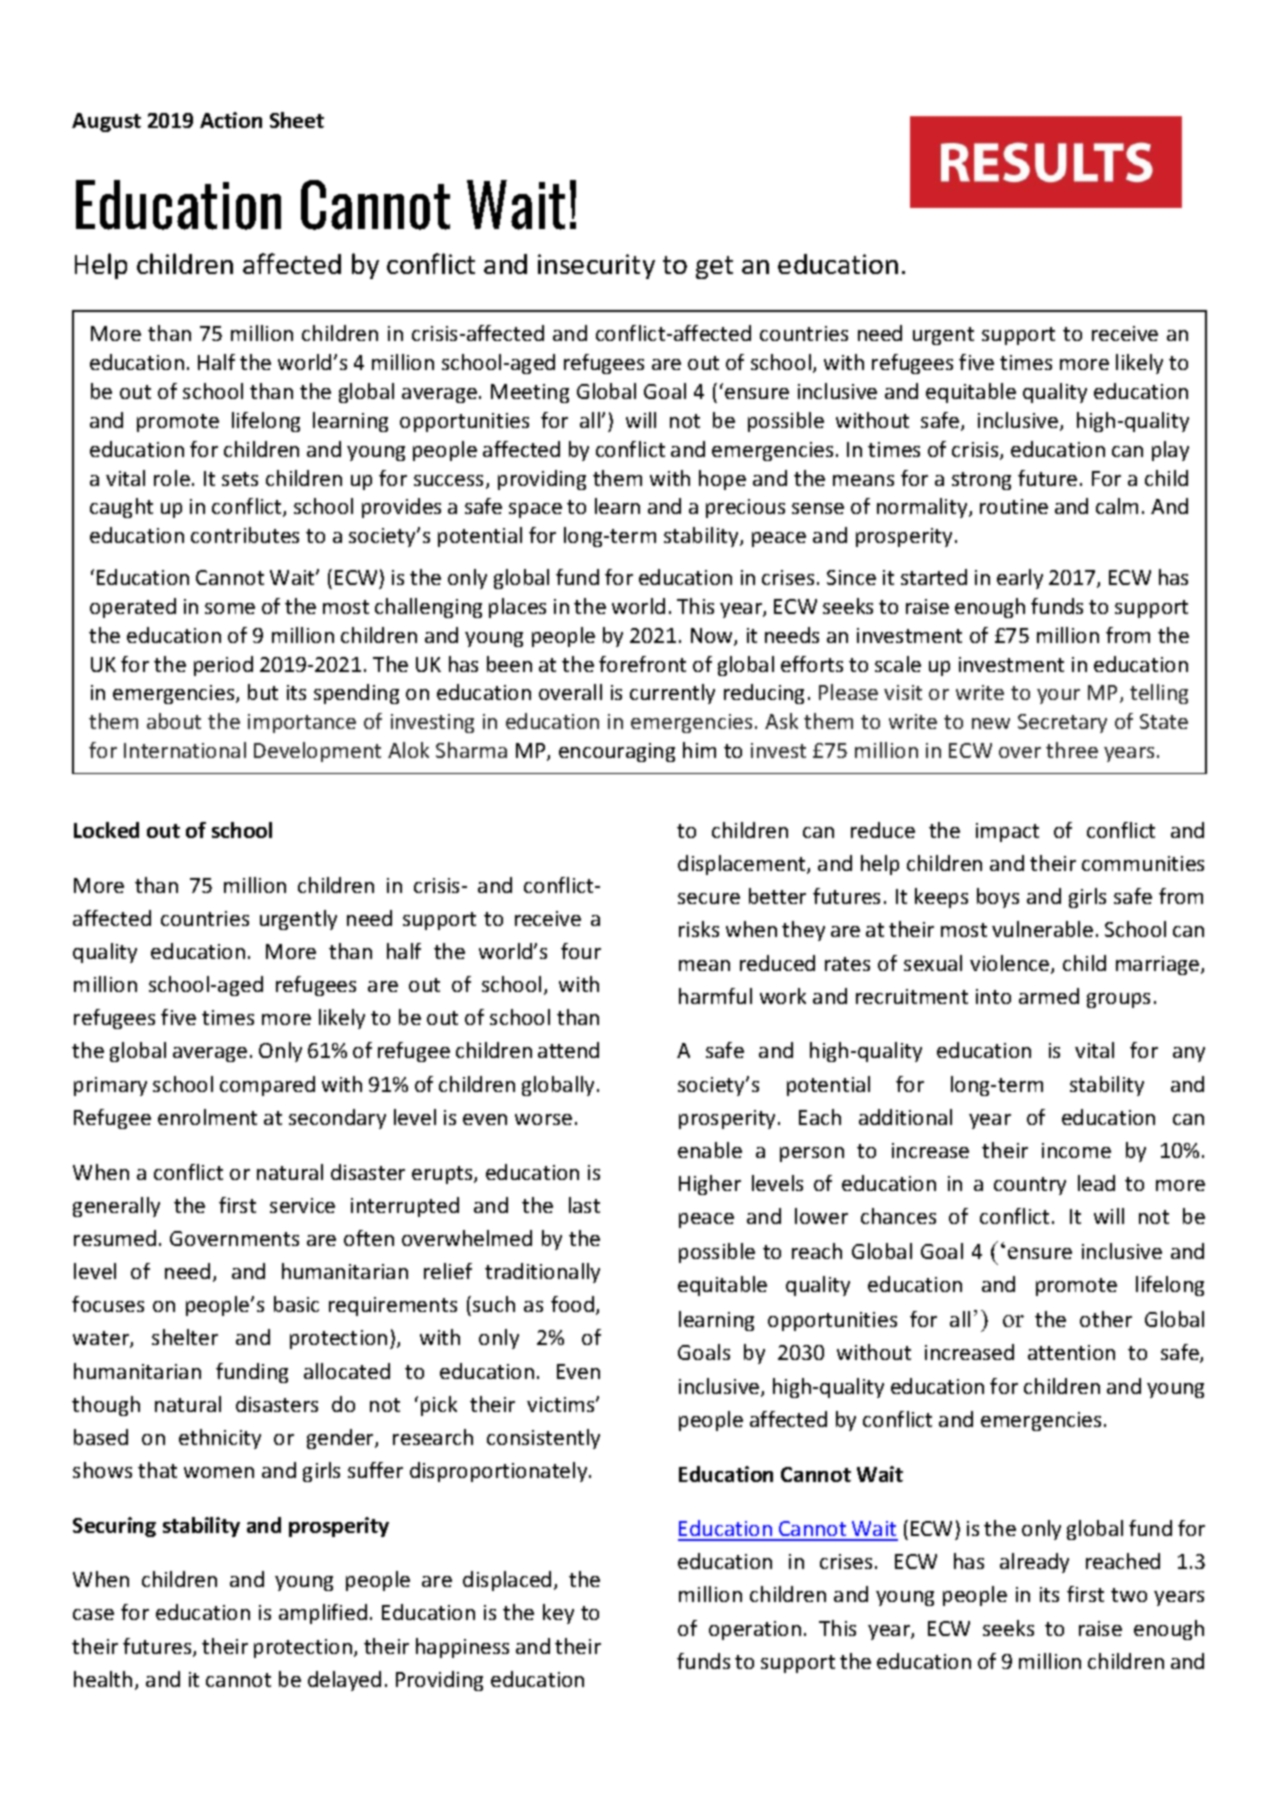  I want to click on income, so click(1076, 1150).
